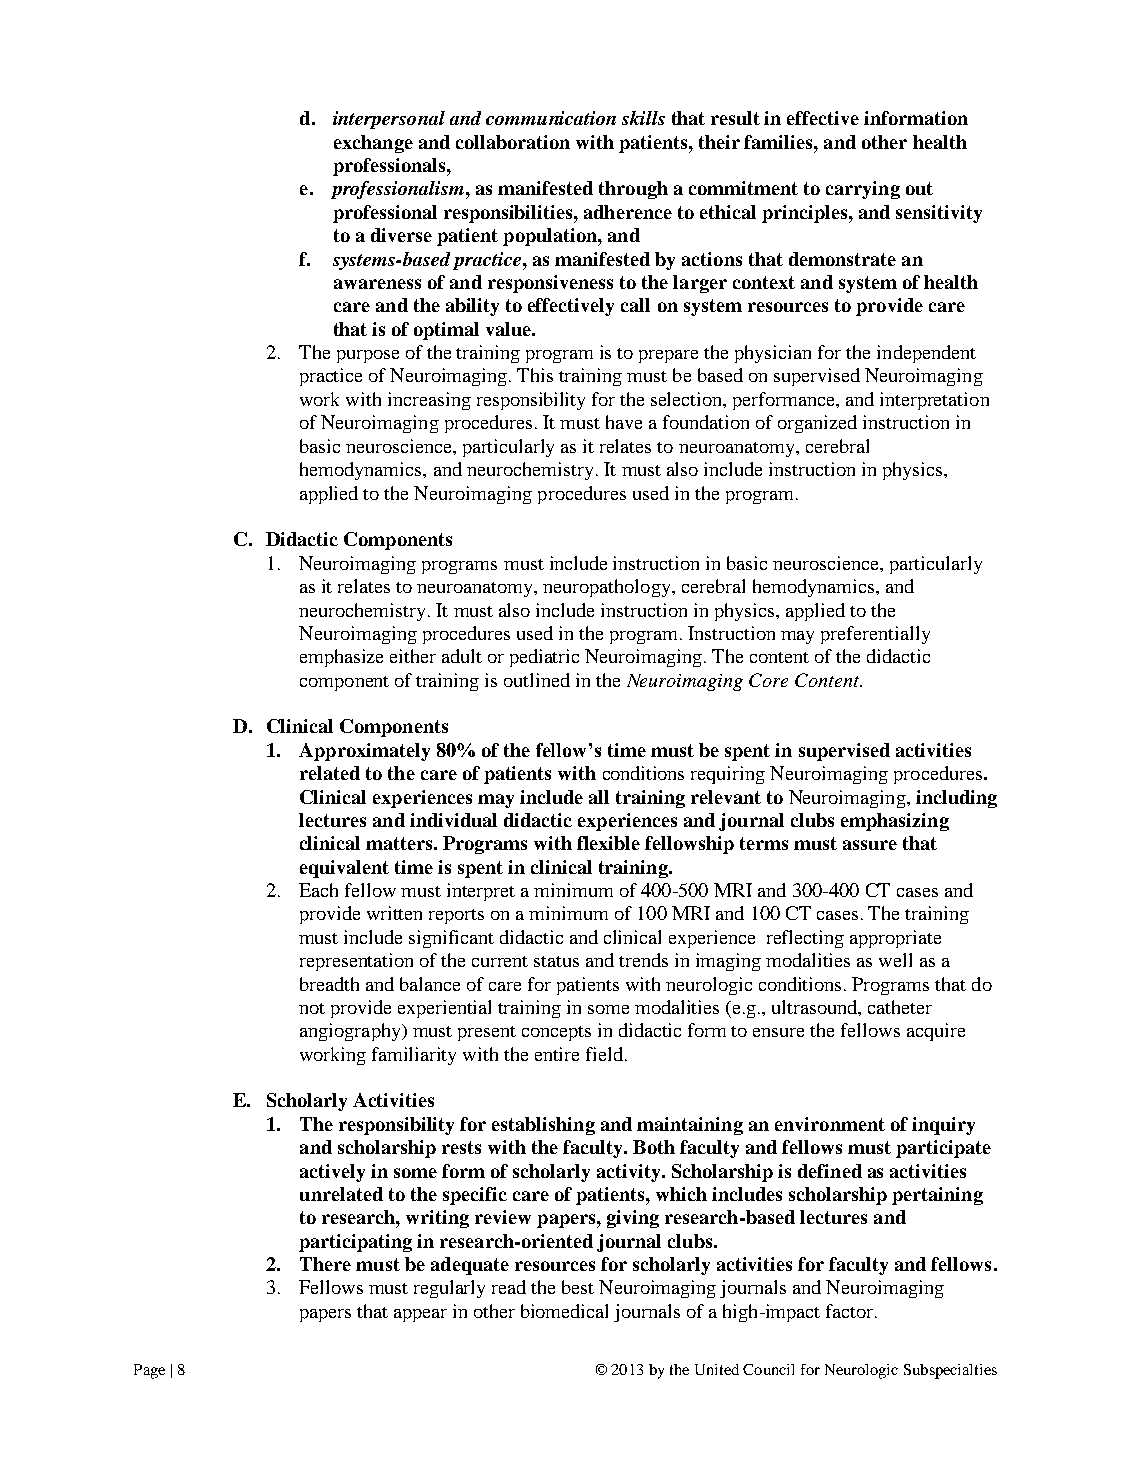 This page has width=1131, height=1464. Describe the element at coordinates (149, 1371) in the page. I see `Page` at that location.
